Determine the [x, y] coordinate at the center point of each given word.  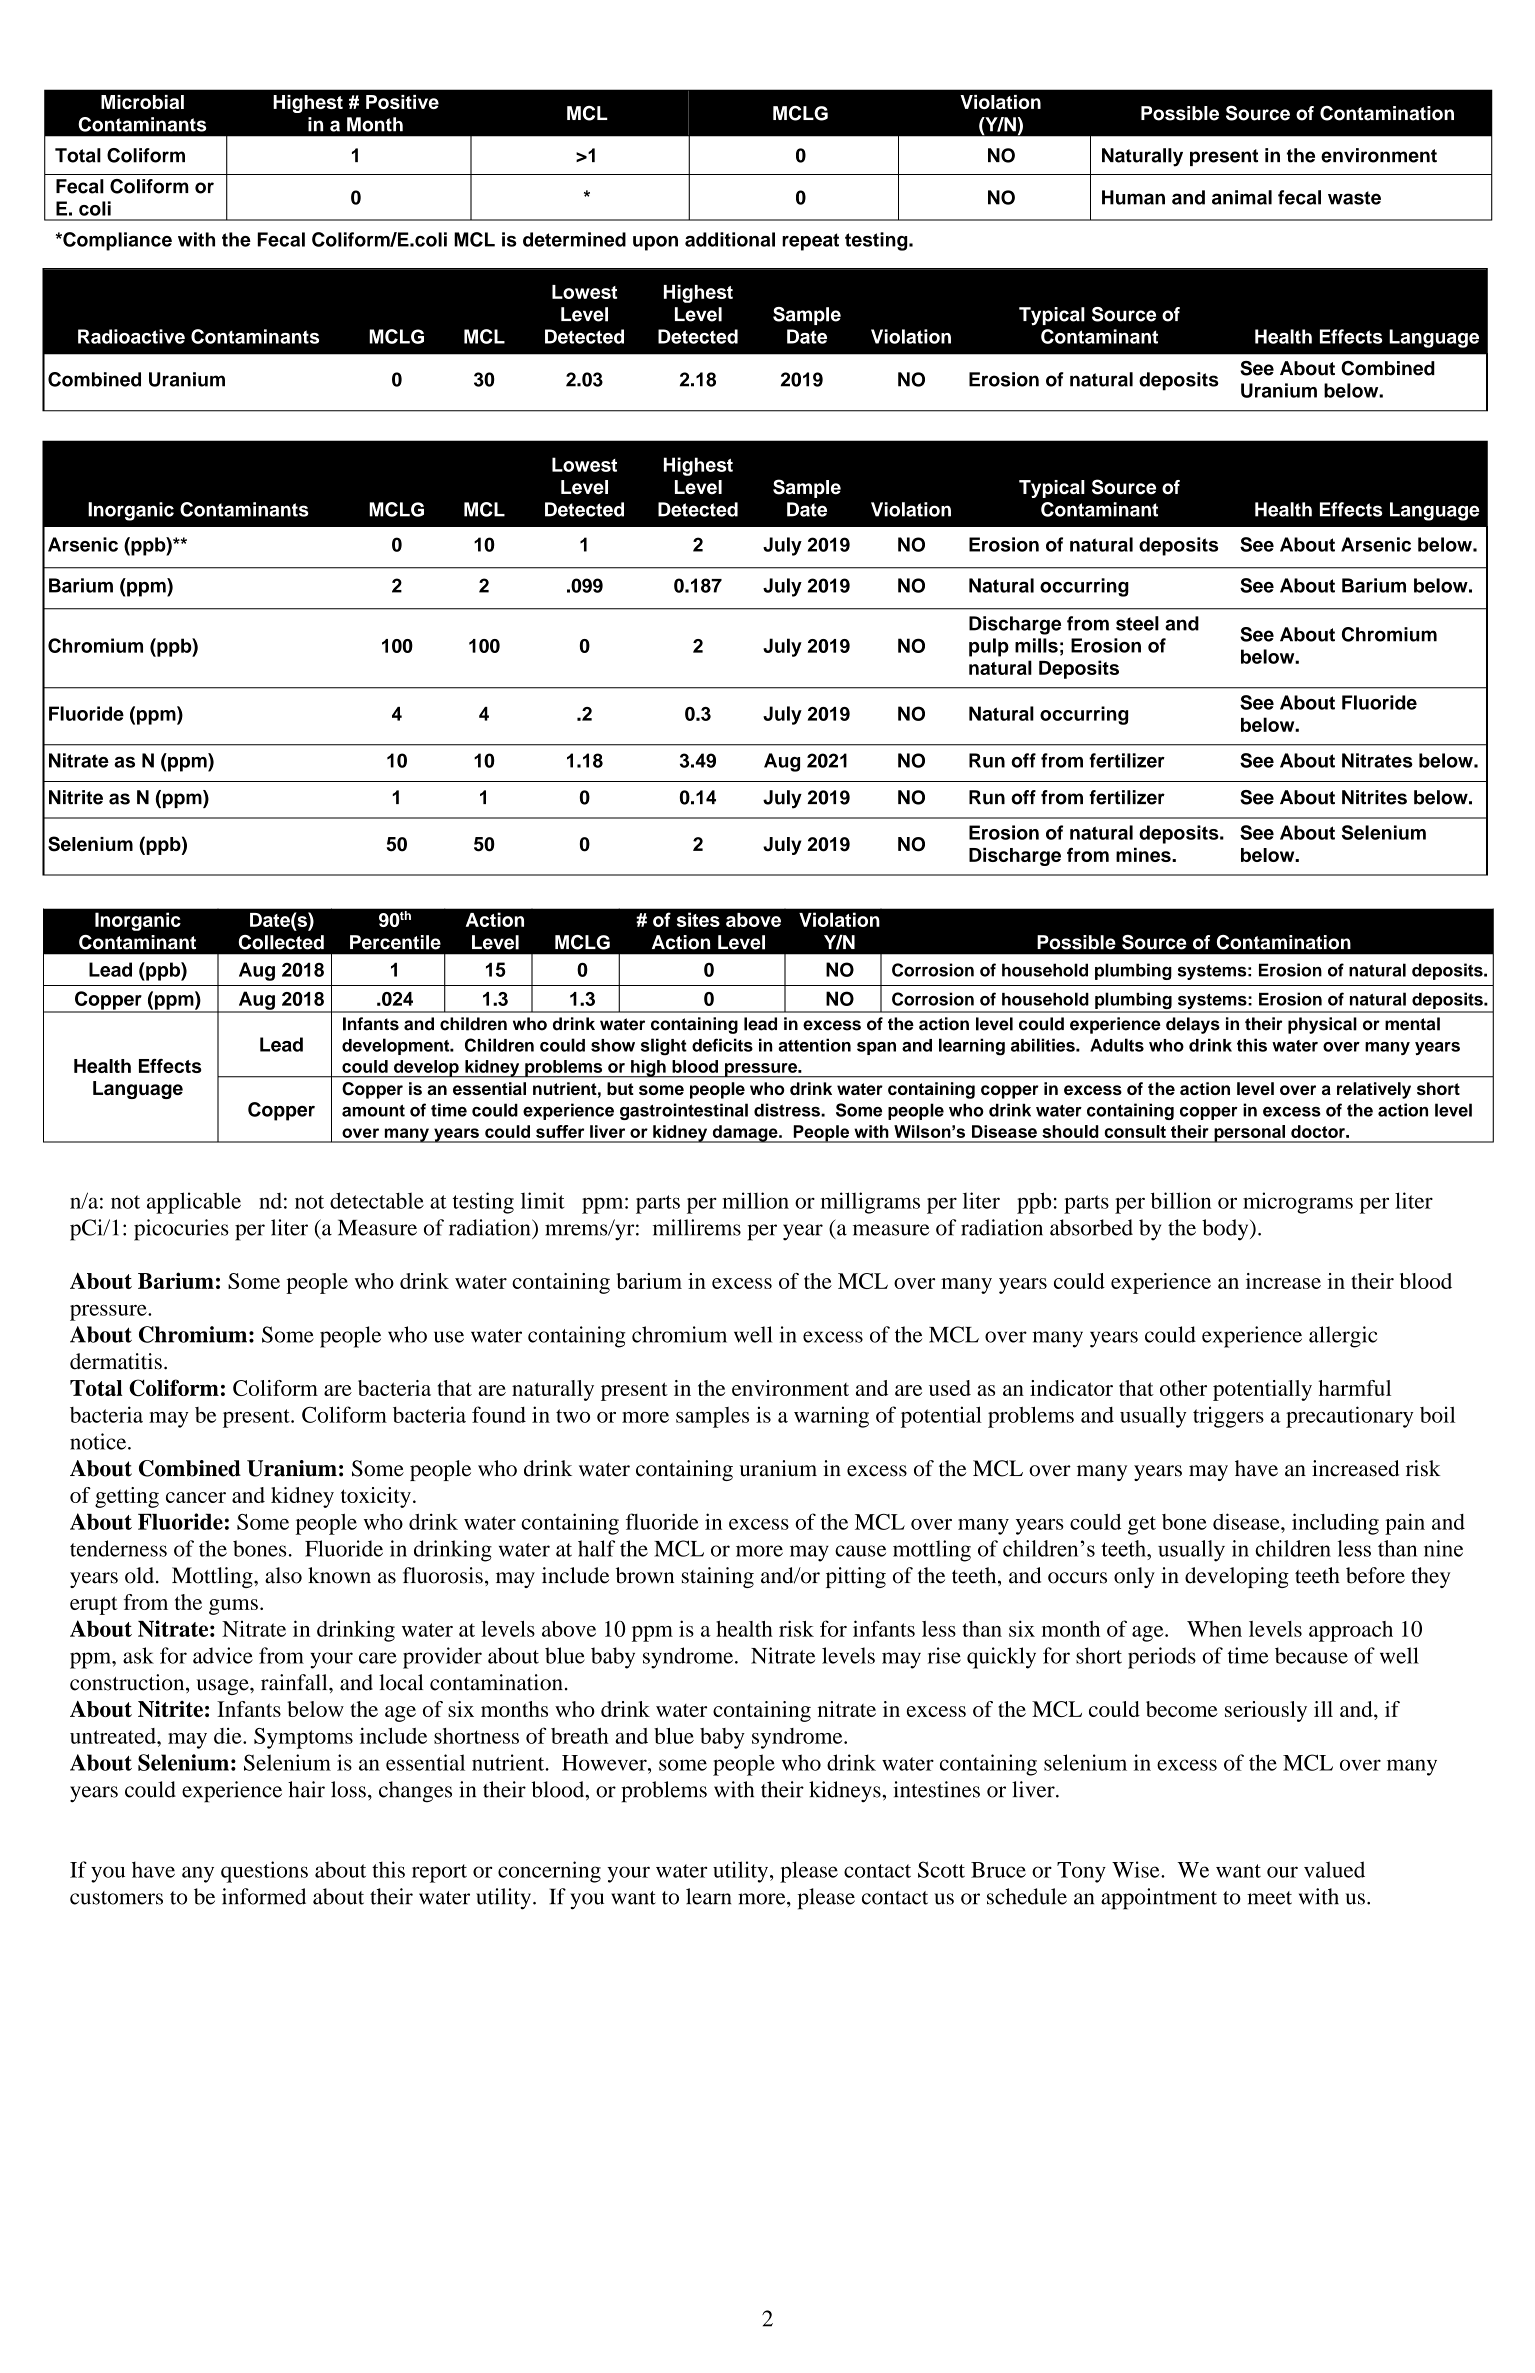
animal [1242, 197]
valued [1334, 1869]
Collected [281, 942]
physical [1322, 1025]
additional [730, 239]
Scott [941, 1869]
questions [264, 1872]
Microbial [142, 102]
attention [814, 1045]
